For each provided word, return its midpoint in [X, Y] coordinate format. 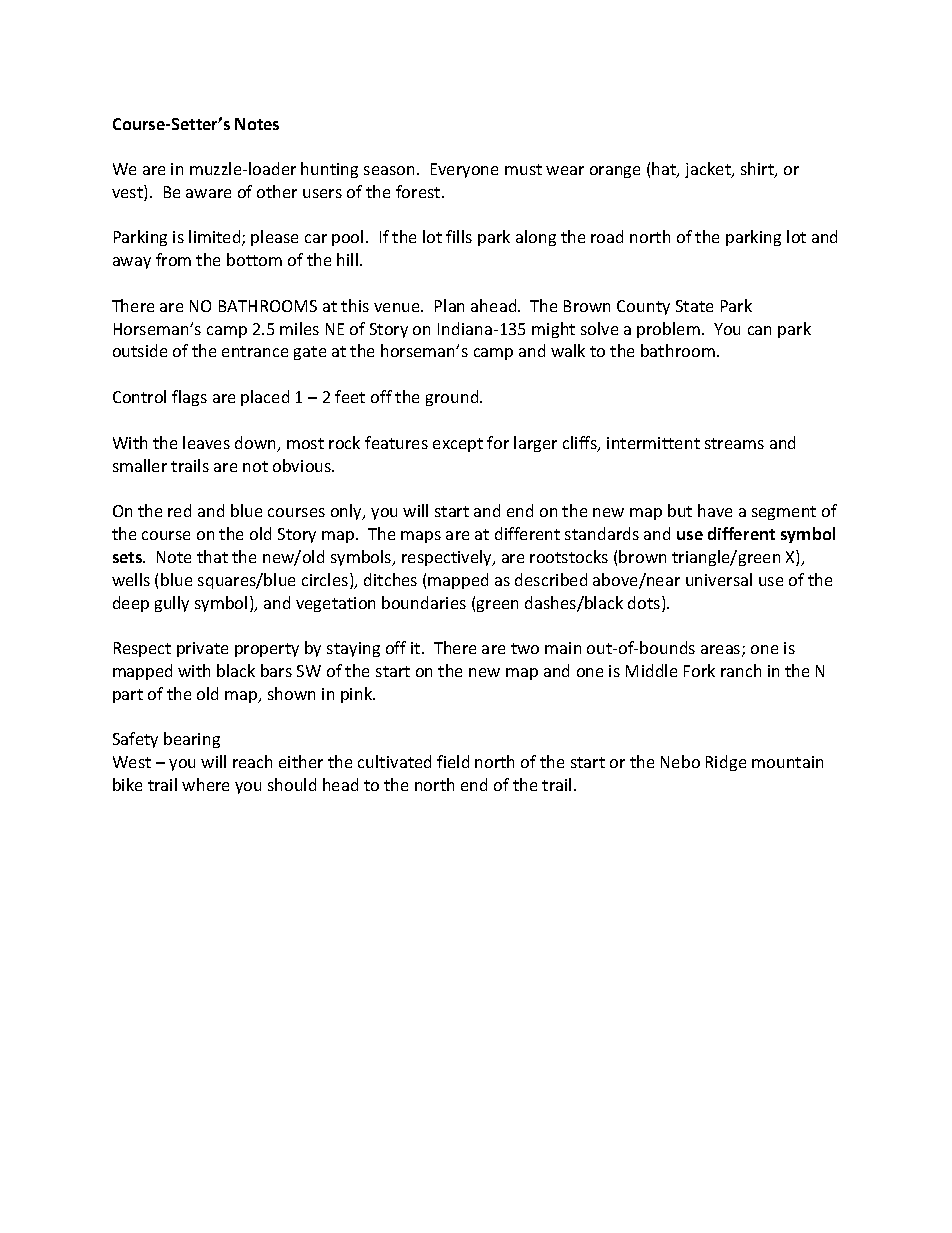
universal [719, 579]
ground [453, 398]
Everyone [464, 170]
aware [208, 193]
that [212, 556]
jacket [709, 170]
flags [189, 398]
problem [668, 330]
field [453, 761]
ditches [390, 579]
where [205, 784]
